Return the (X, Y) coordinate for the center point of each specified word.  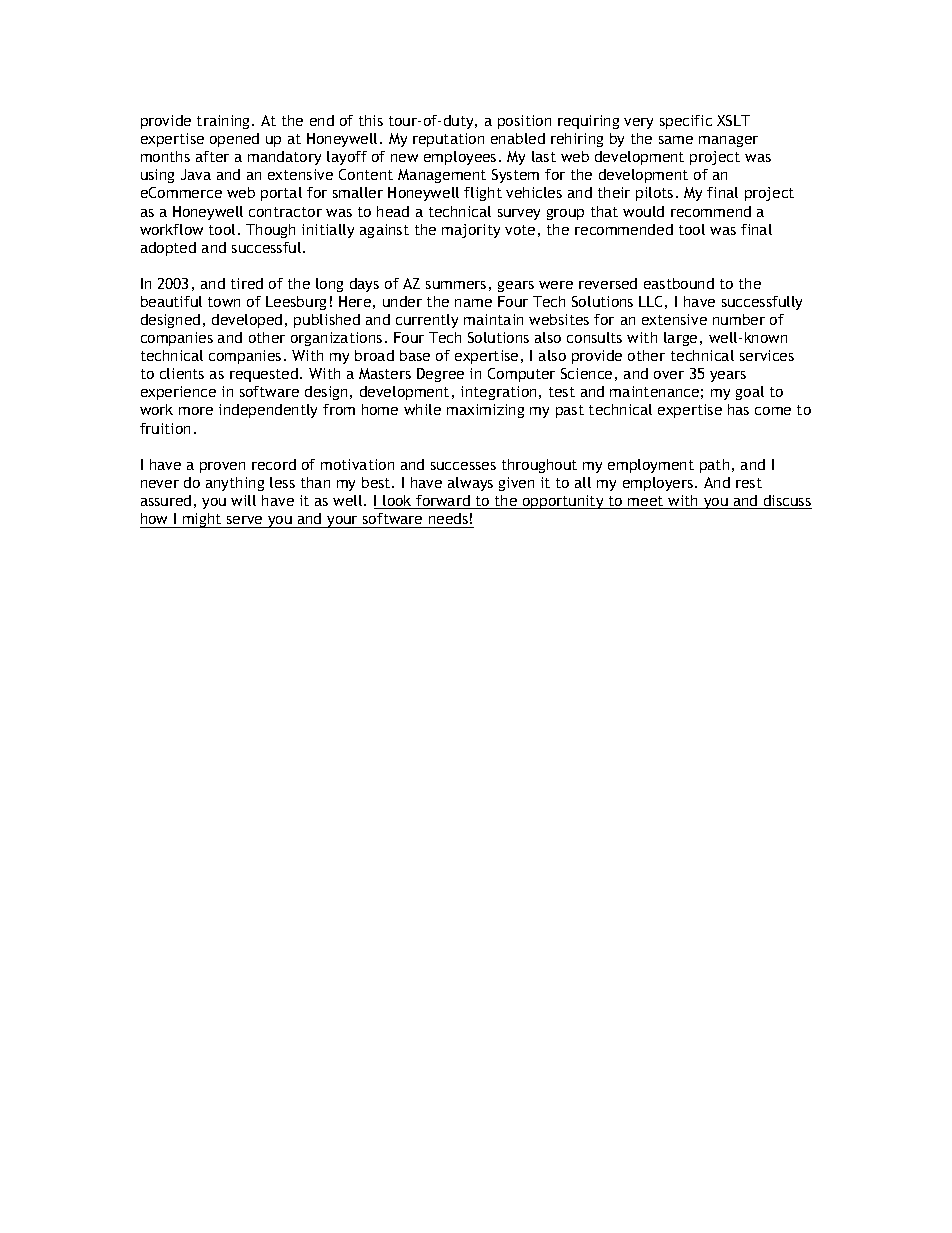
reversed (608, 283)
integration (498, 393)
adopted (168, 249)
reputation (448, 140)
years (728, 376)
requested (264, 375)
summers (456, 285)
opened (234, 140)
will (243, 500)
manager (728, 141)
